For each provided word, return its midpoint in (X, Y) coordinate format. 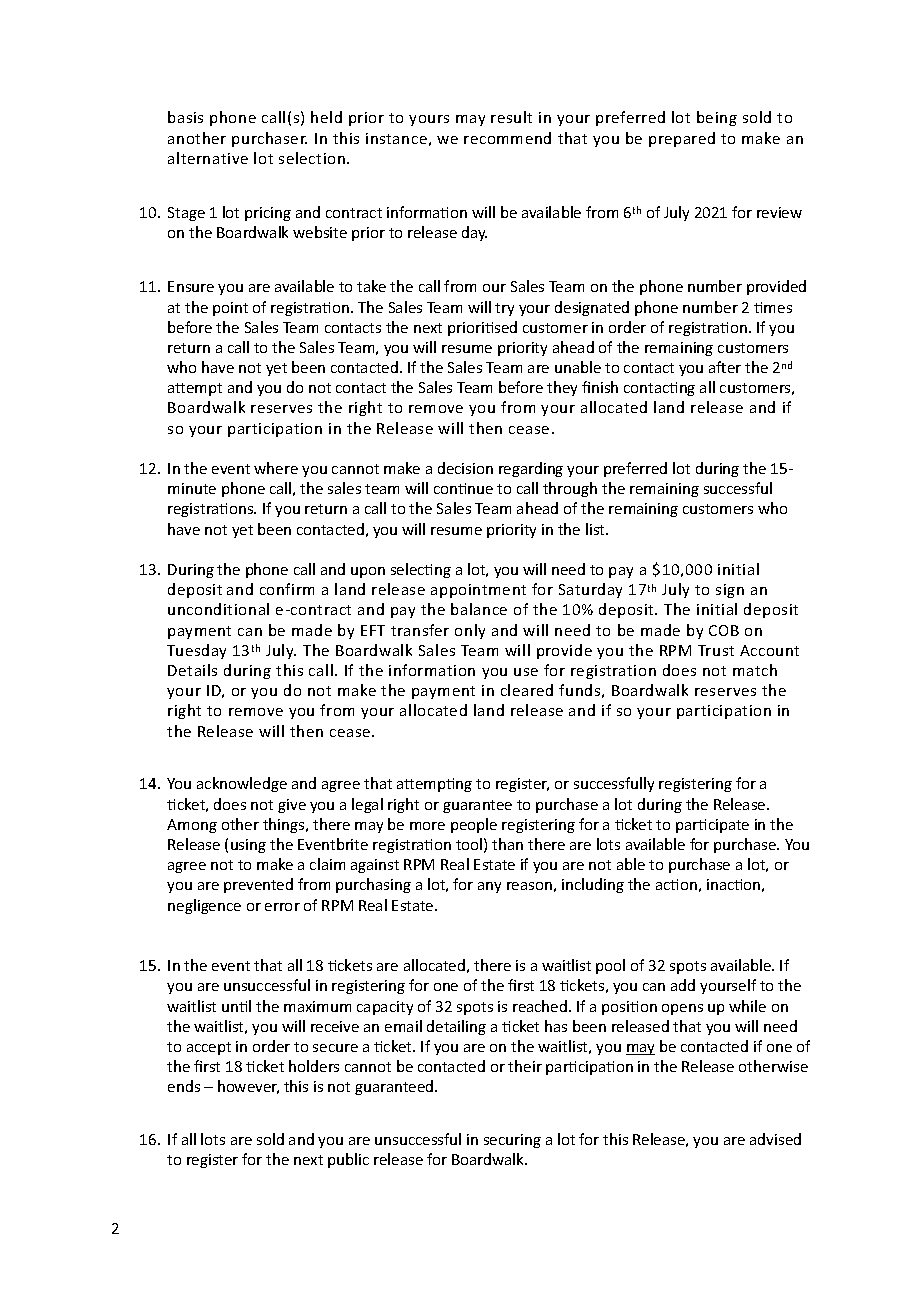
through (570, 489)
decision (465, 468)
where (276, 468)
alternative (208, 158)
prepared (682, 139)
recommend (507, 138)
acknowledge (242, 784)
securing (512, 1141)
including (593, 885)
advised (775, 1139)
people (474, 825)
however (248, 1087)
